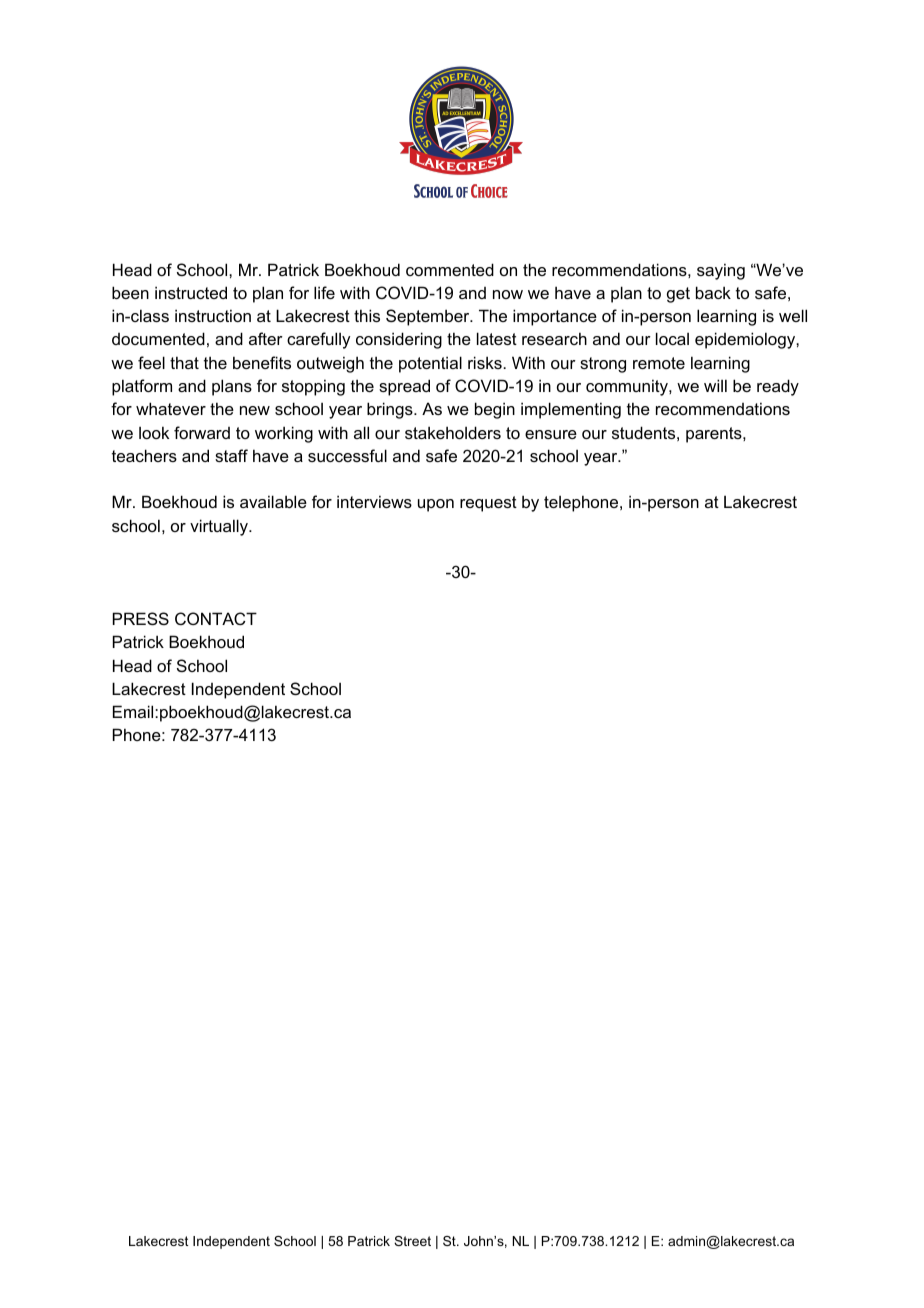 Image resolution: width=924 pixels, height=1308 pixels. Describe the element at coordinates (191, 292) in the screenshot. I see `instructed` at that location.
